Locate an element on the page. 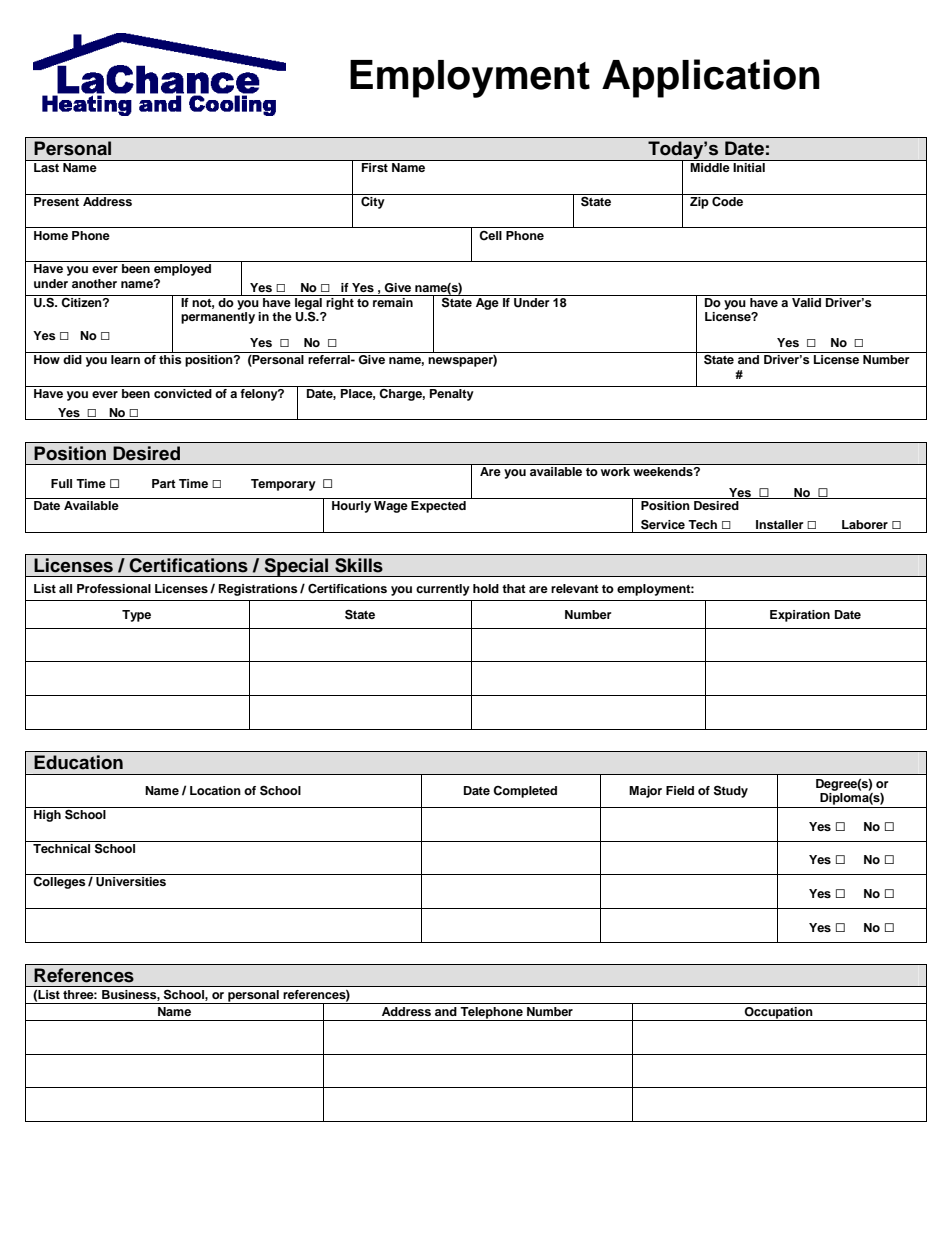 The width and height of the image is (952, 1233). Expected is located at coordinates (438, 507).
